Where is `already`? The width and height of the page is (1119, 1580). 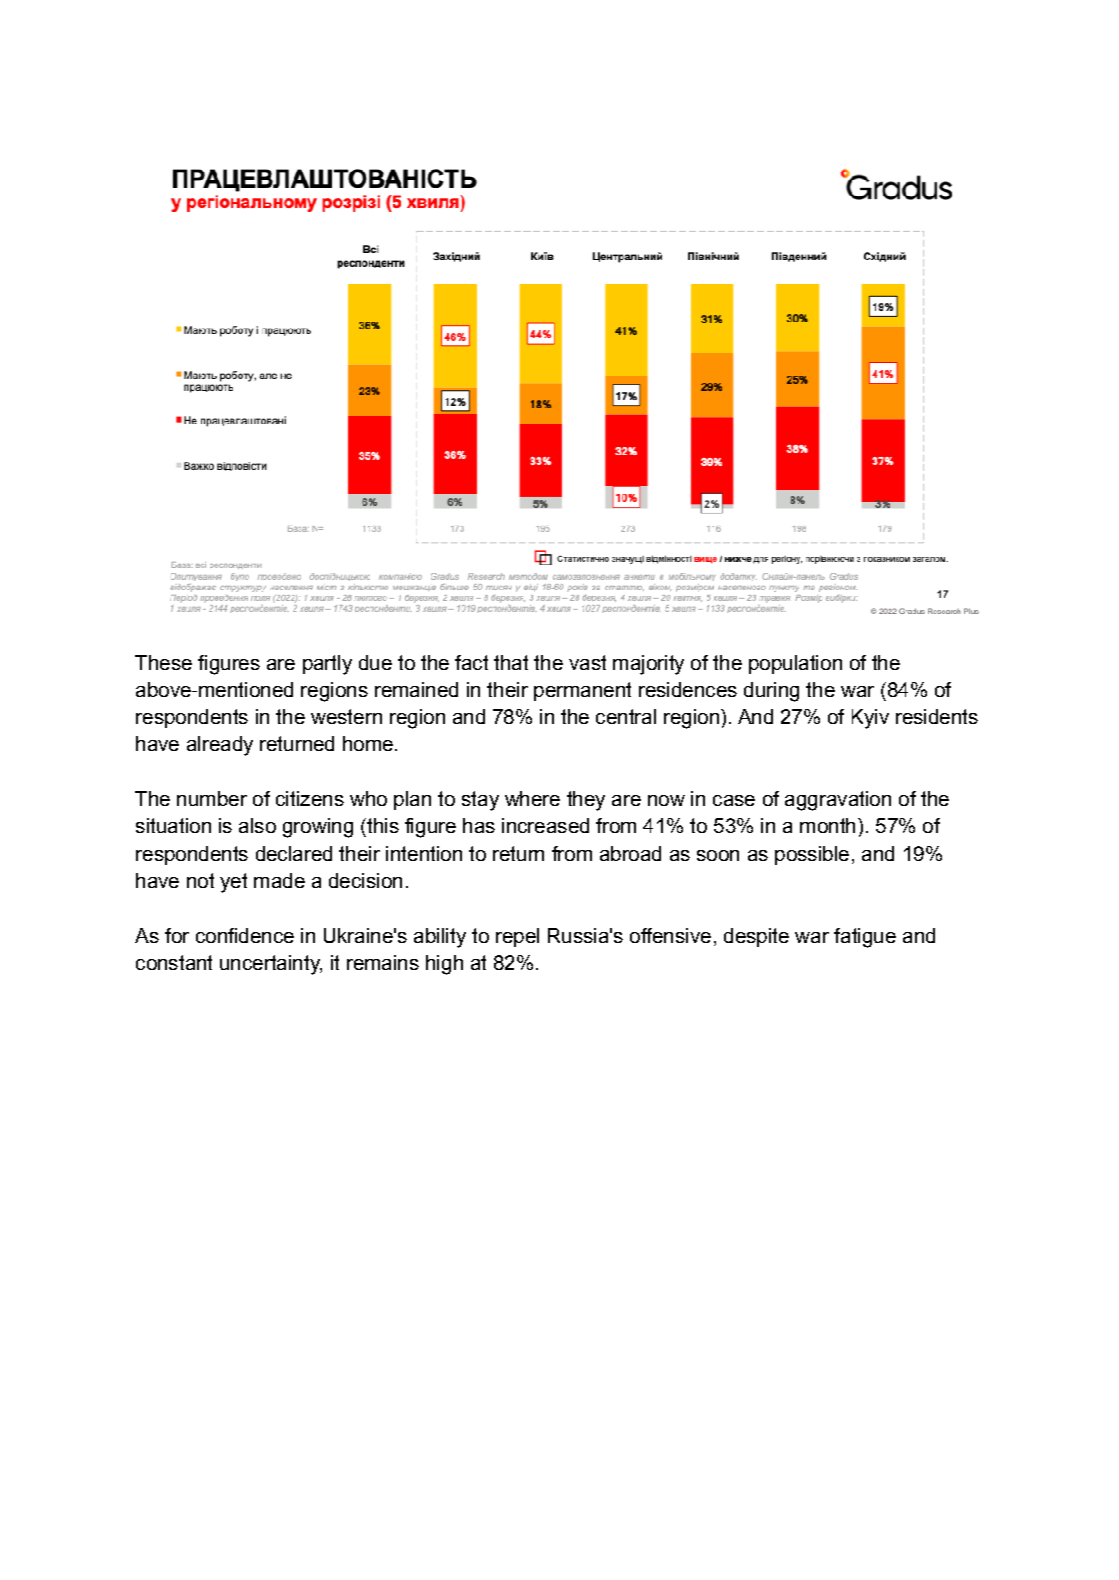 already is located at coordinates (220, 746).
